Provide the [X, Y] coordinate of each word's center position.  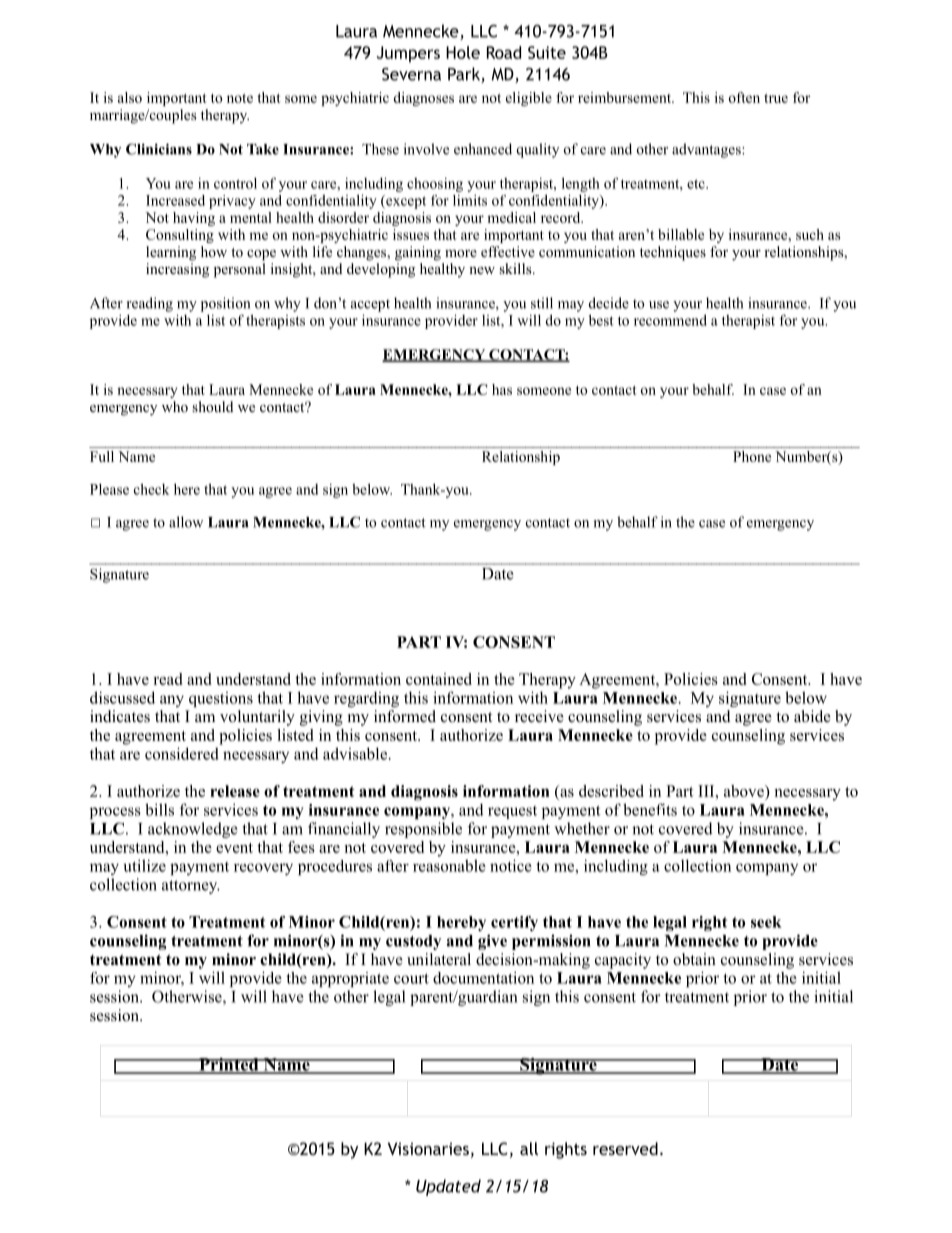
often [744, 97]
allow [186, 522]
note [240, 98]
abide [812, 716]
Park [465, 75]
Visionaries [428, 1148]
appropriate [350, 979]
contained [439, 679]
